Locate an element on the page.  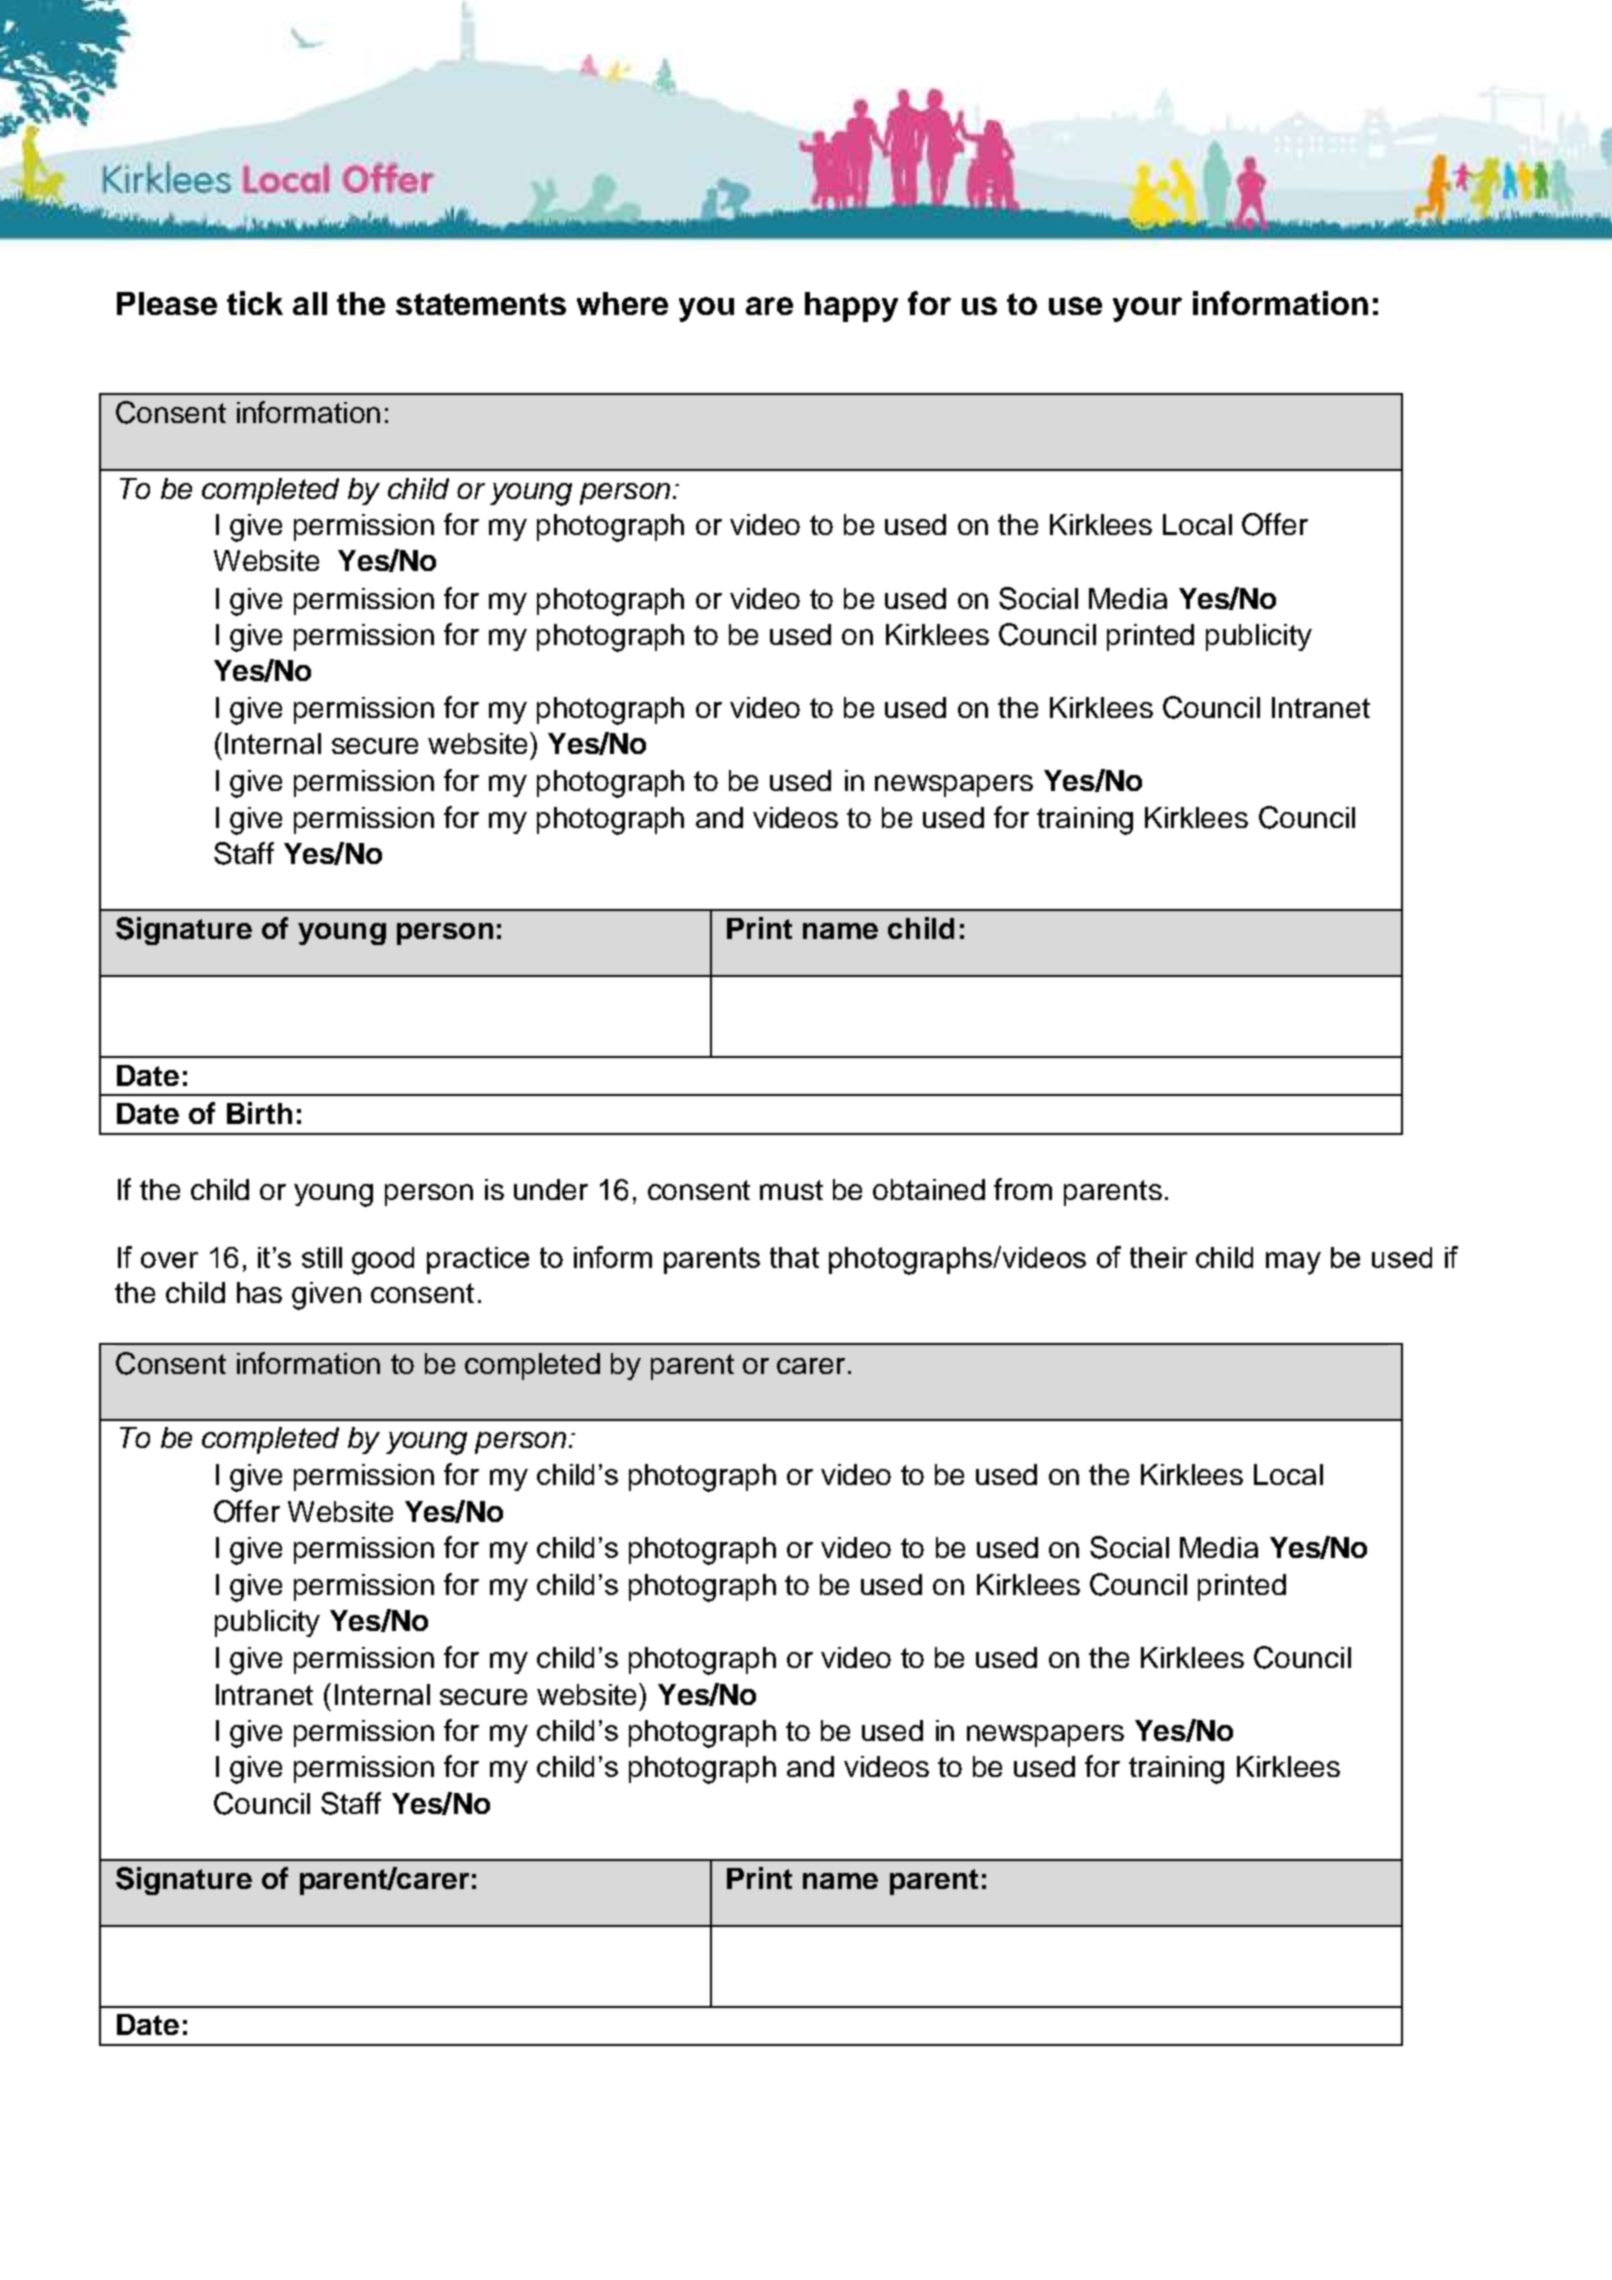
must is located at coordinates (791, 1190).
